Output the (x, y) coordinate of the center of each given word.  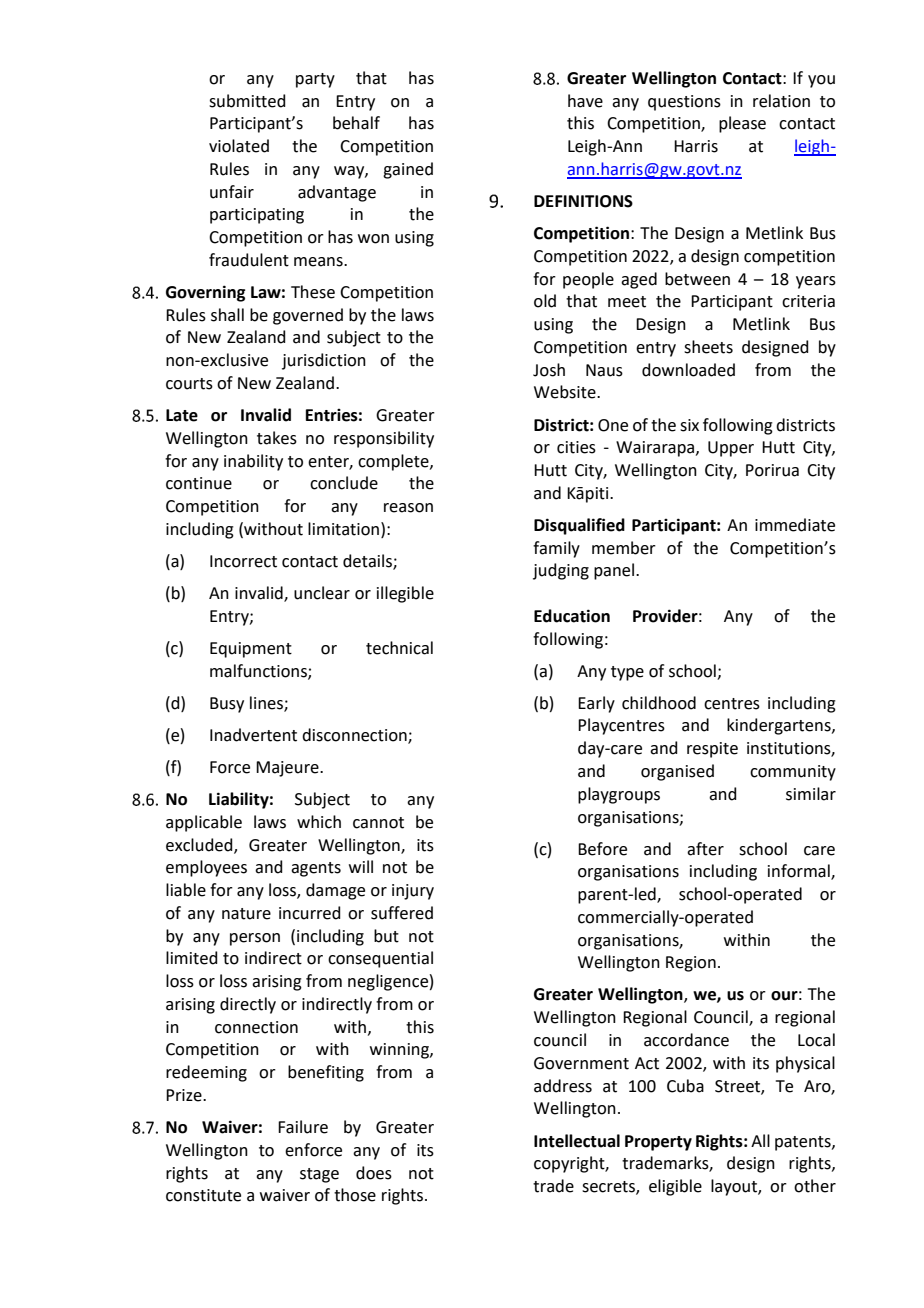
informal (800, 872)
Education (572, 616)
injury (413, 892)
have (585, 101)
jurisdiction (324, 361)
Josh (549, 370)
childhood (659, 703)
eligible (675, 1187)
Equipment (251, 650)
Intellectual (577, 1141)
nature (246, 914)
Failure (303, 1127)
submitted (247, 101)
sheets (708, 347)
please (742, 124)
